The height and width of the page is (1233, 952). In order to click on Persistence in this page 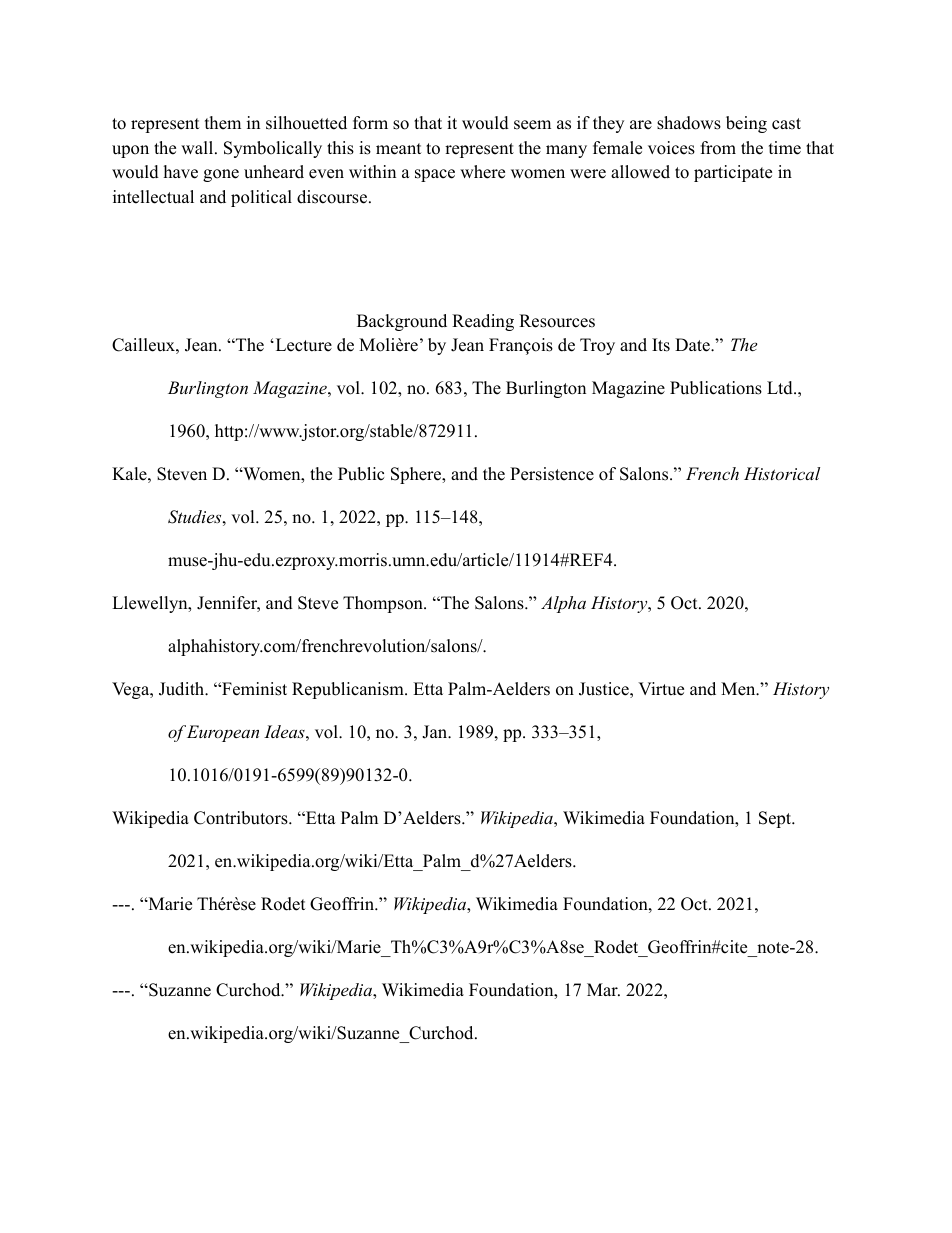, I will do `click(552, 474)`.
